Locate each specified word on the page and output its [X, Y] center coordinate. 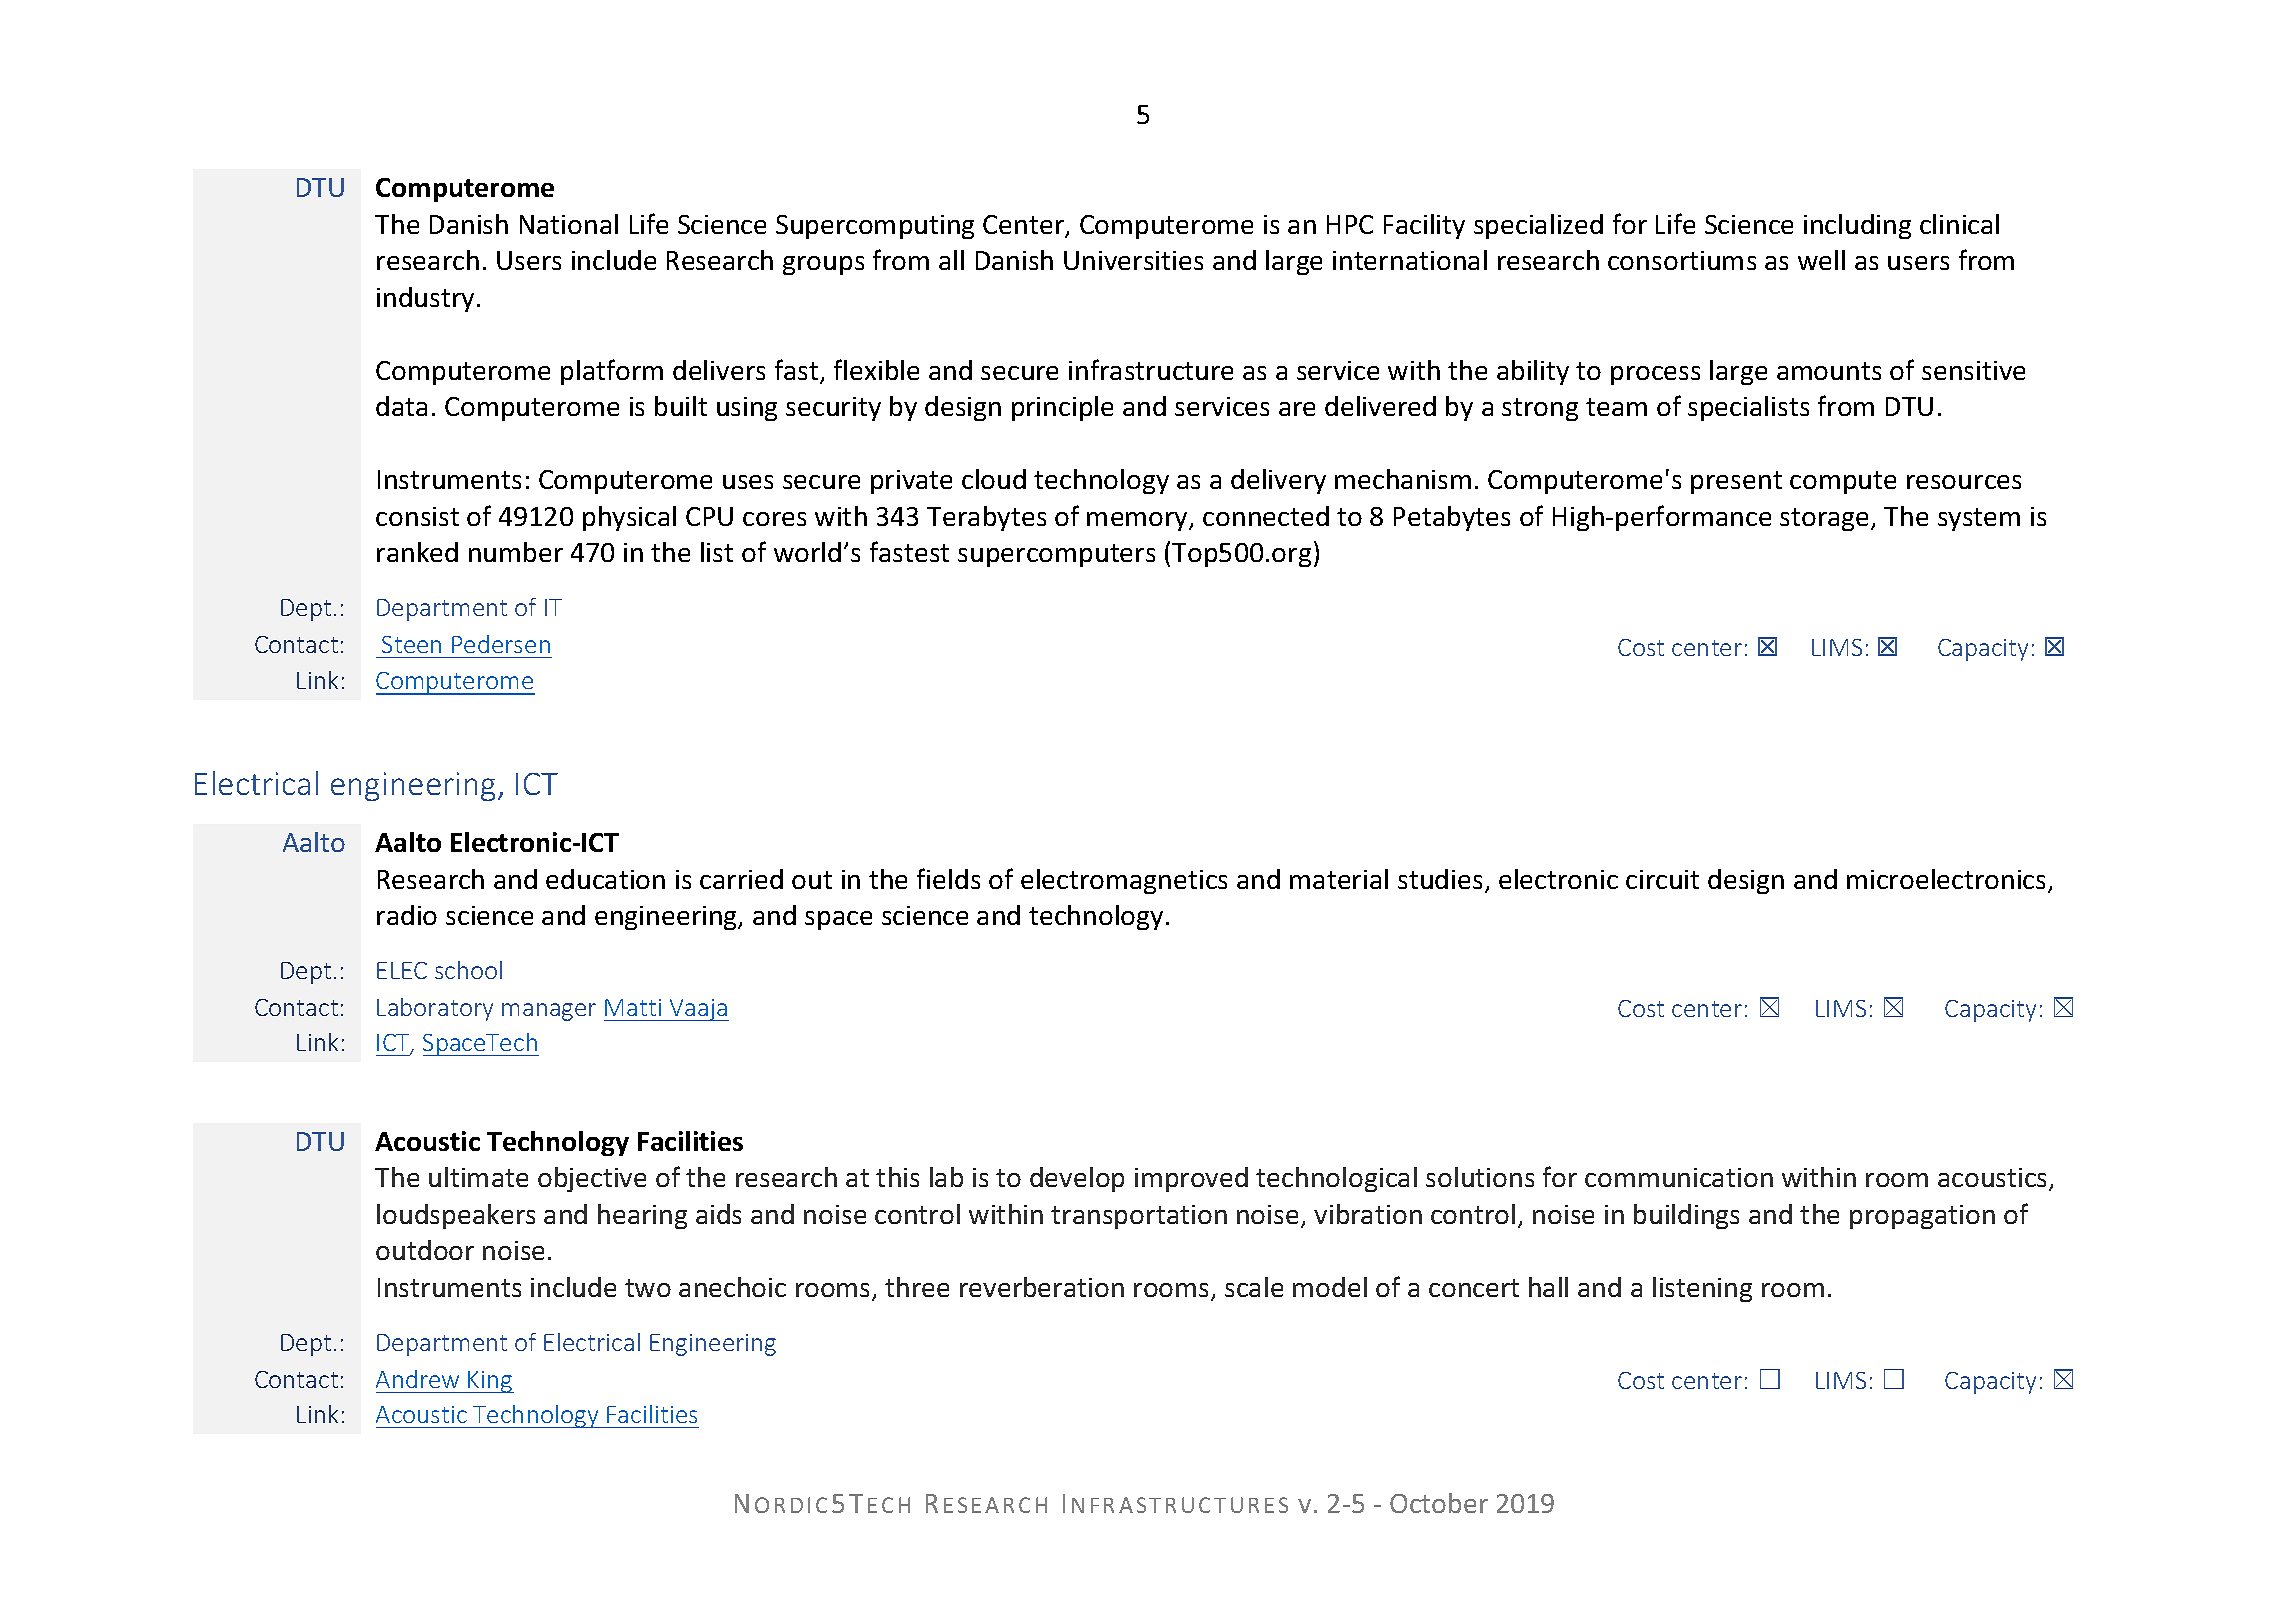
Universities [1133, 260]
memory [1138, 521]
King [490, 1382]
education [605, 879]
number [516, 552]
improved [1191, 1179]
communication [1679, 1177]
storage [1826, 519]
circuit [1662, 879]
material [1339, 879]
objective [592, 1179]
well [1821, 260]
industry [425, 299]
